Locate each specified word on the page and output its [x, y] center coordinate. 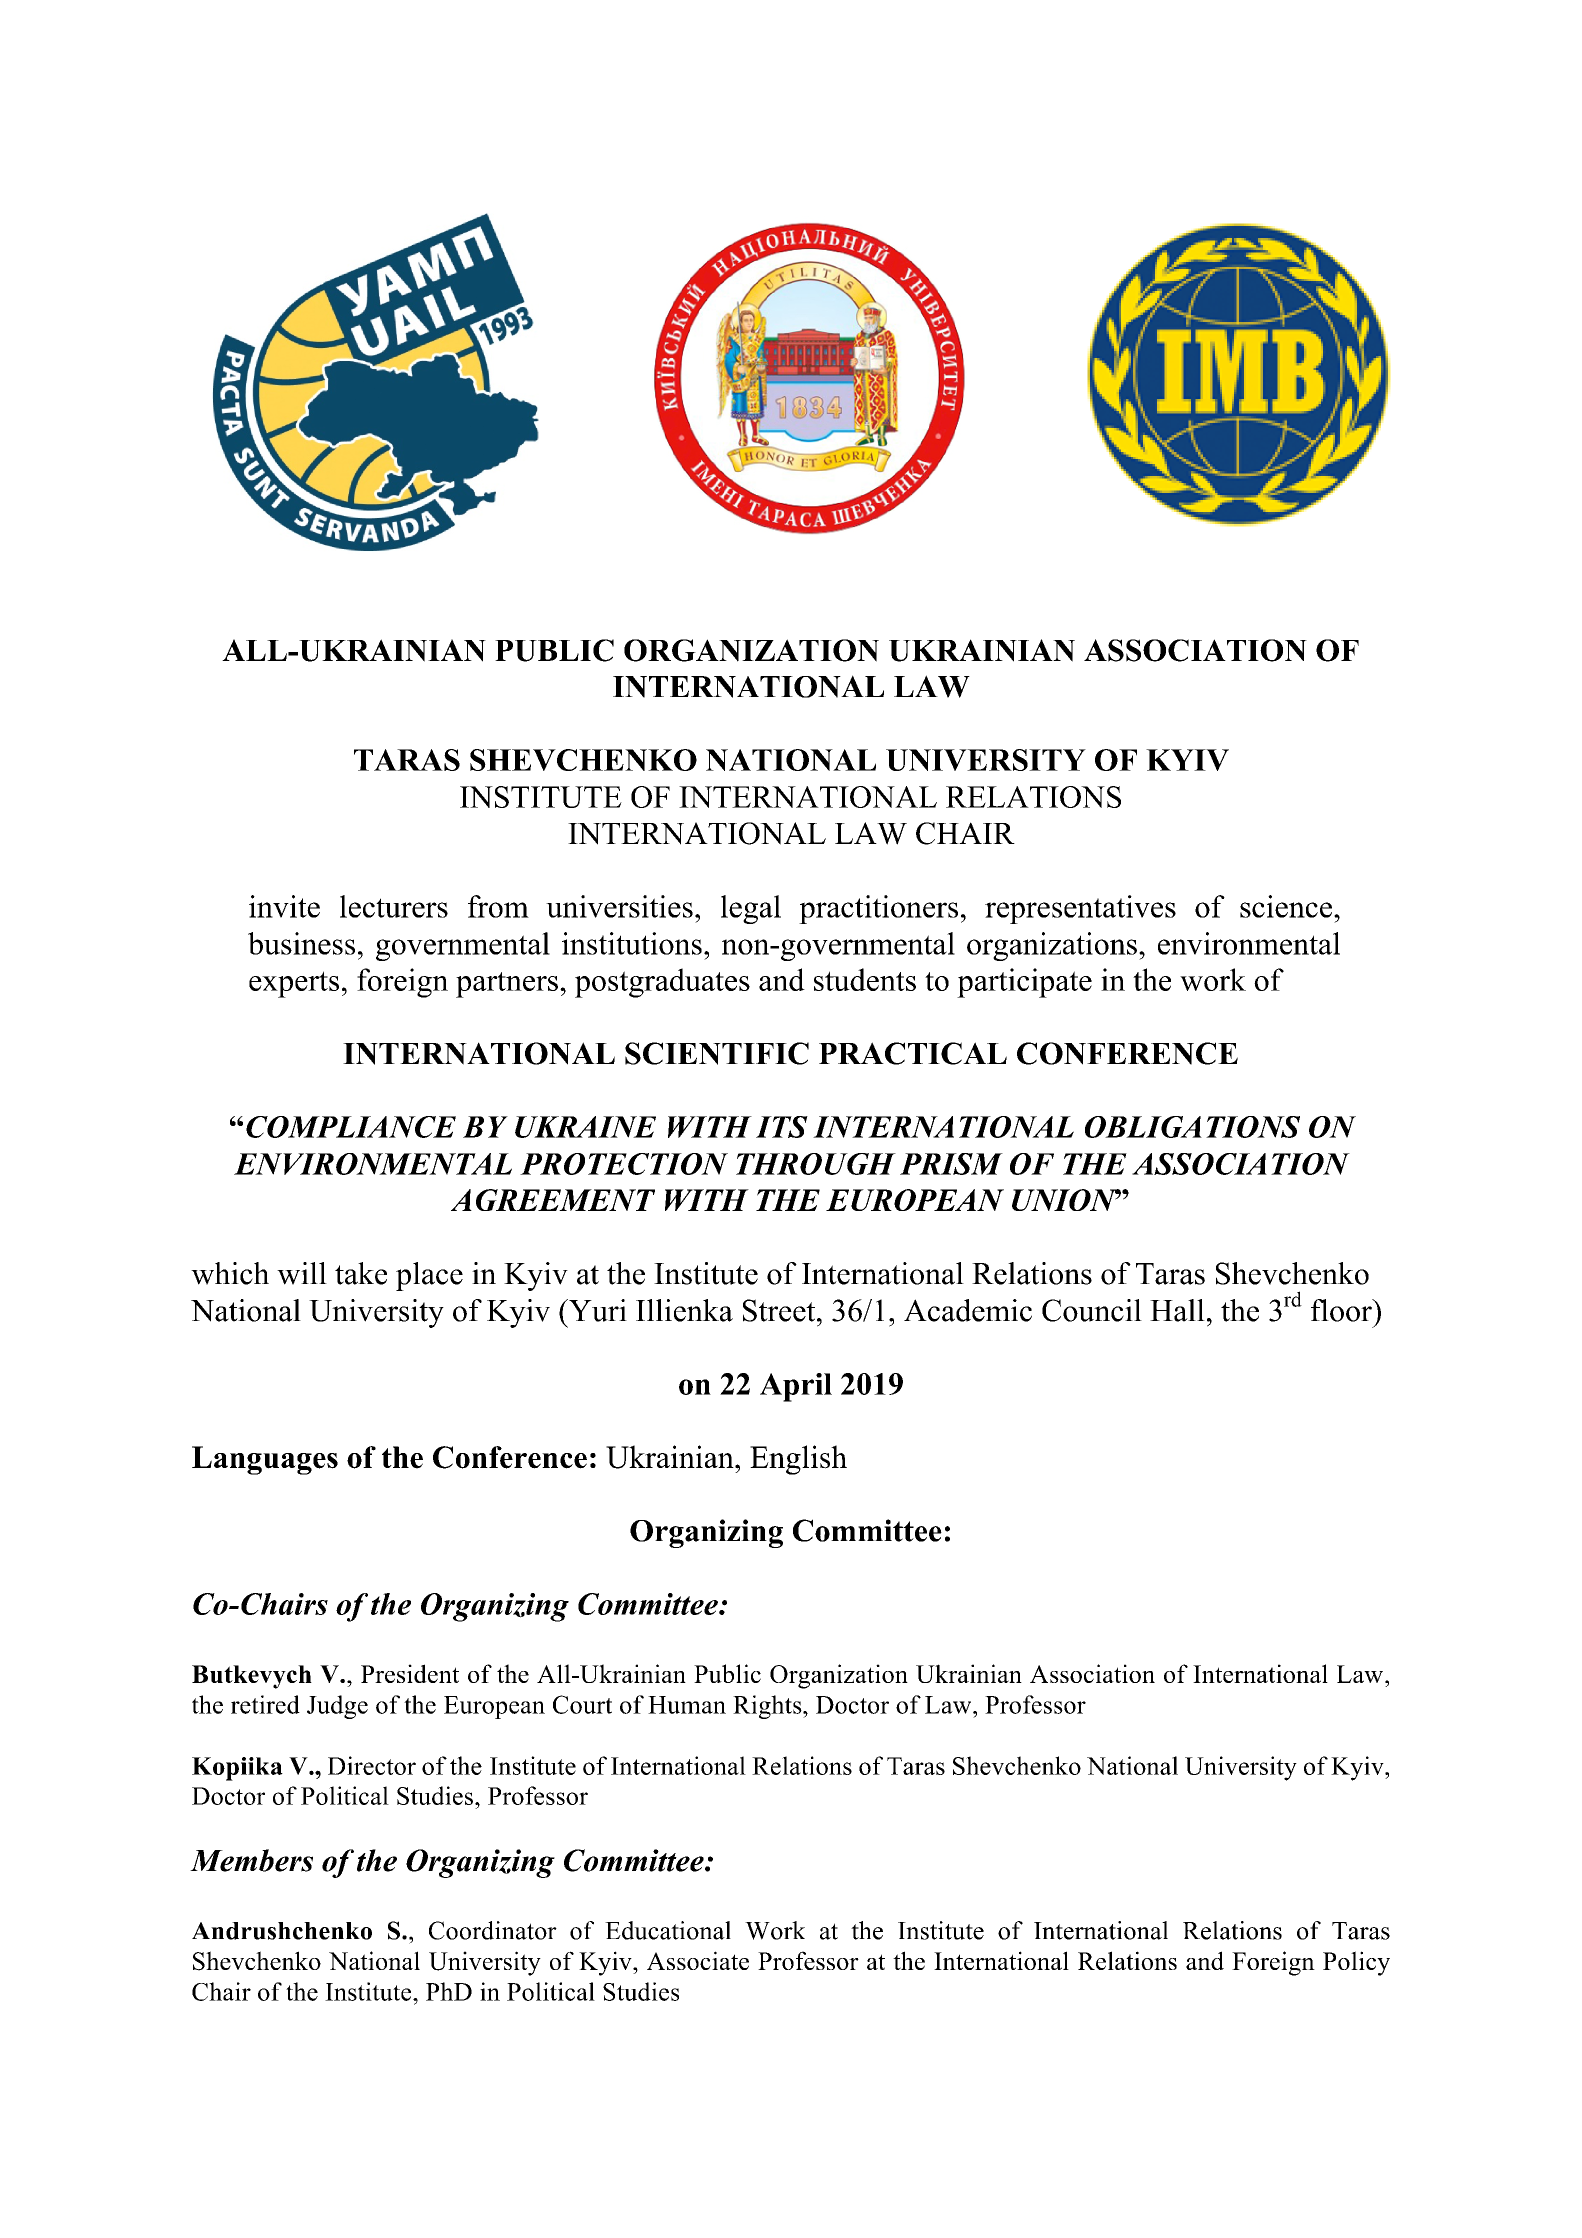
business [301, 943]
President [410, 1673]
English [798, 1460]
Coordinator [493, 1930]
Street [780, 1310]
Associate [698, 1960]
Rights [768, 1707]
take [361, 1273]
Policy [1356, 1963]
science [1287, 906]
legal [751, 909]
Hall [1177, 1310]
